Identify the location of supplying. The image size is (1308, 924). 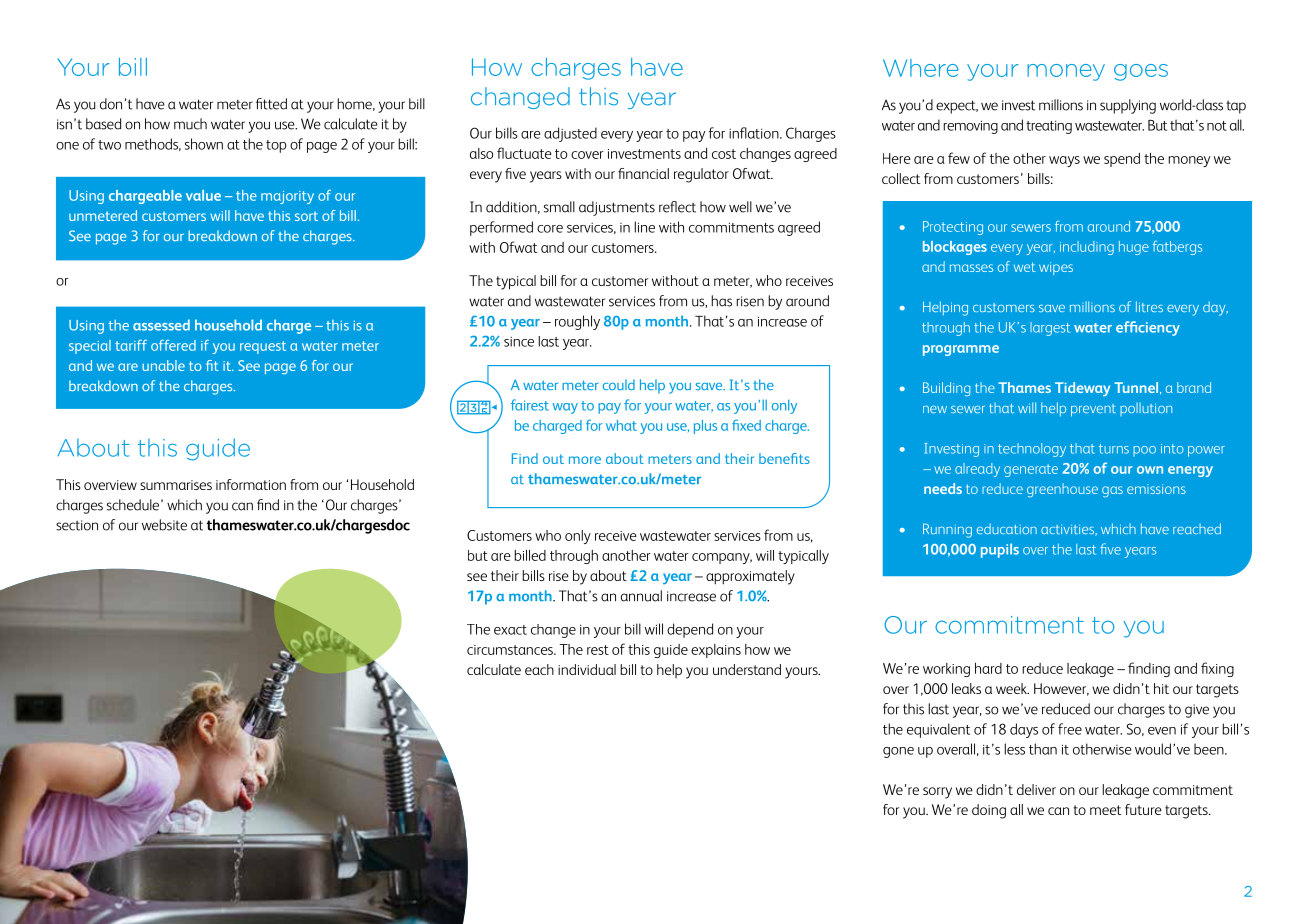
(1128, 106).
